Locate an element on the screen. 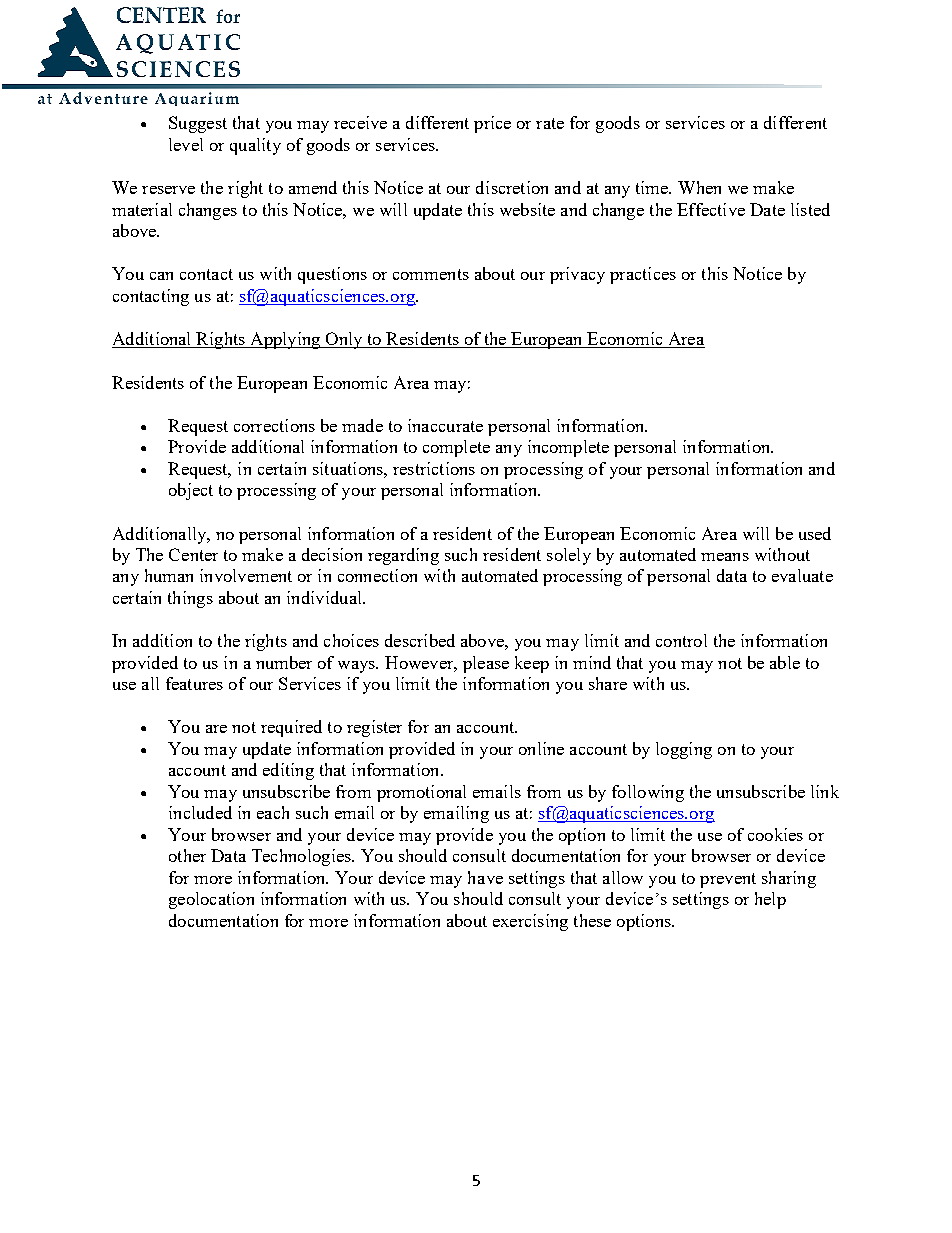  When is located at coordinates (699, 187).
